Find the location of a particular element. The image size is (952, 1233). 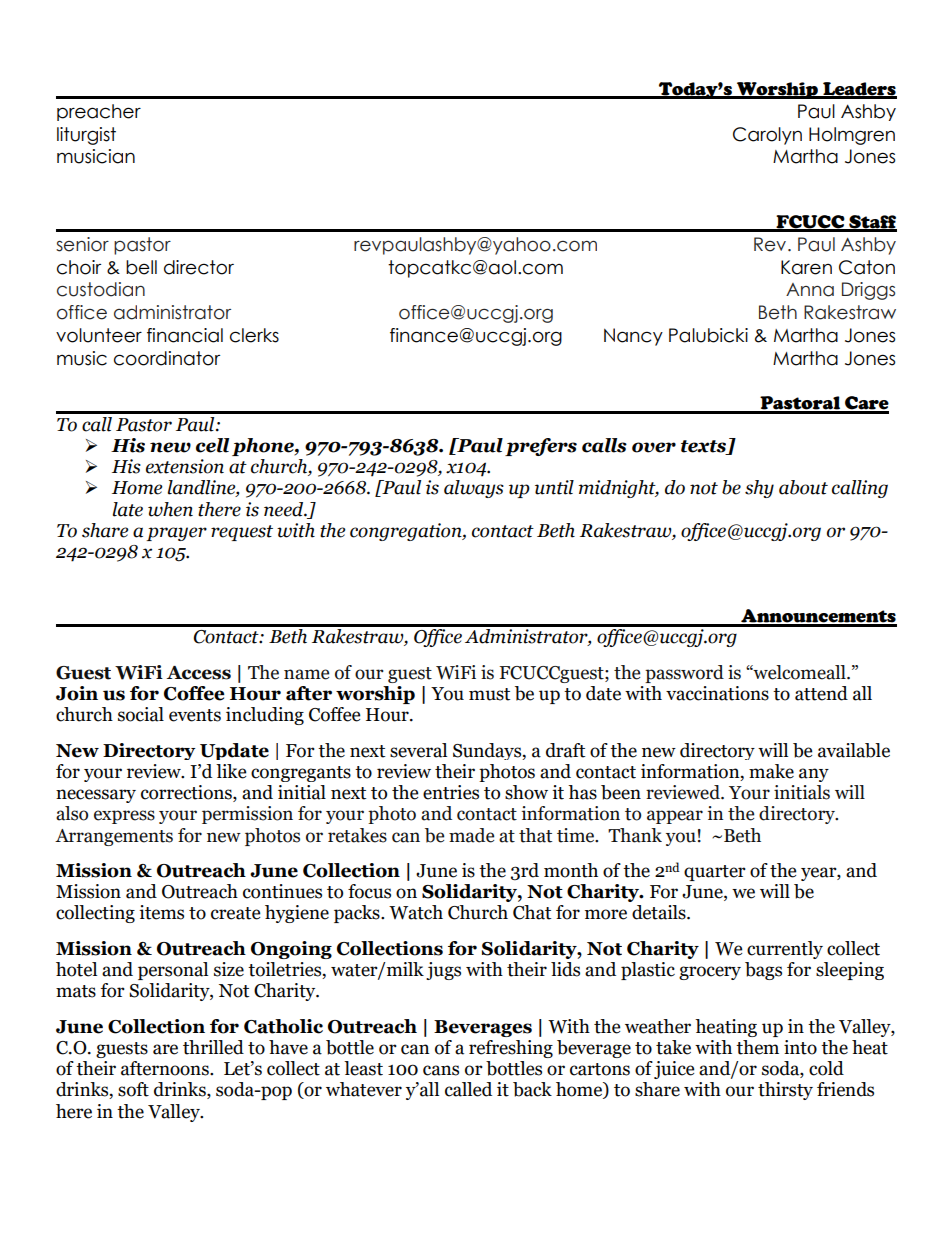

Carolyn is located at coordinates (767, 136).
